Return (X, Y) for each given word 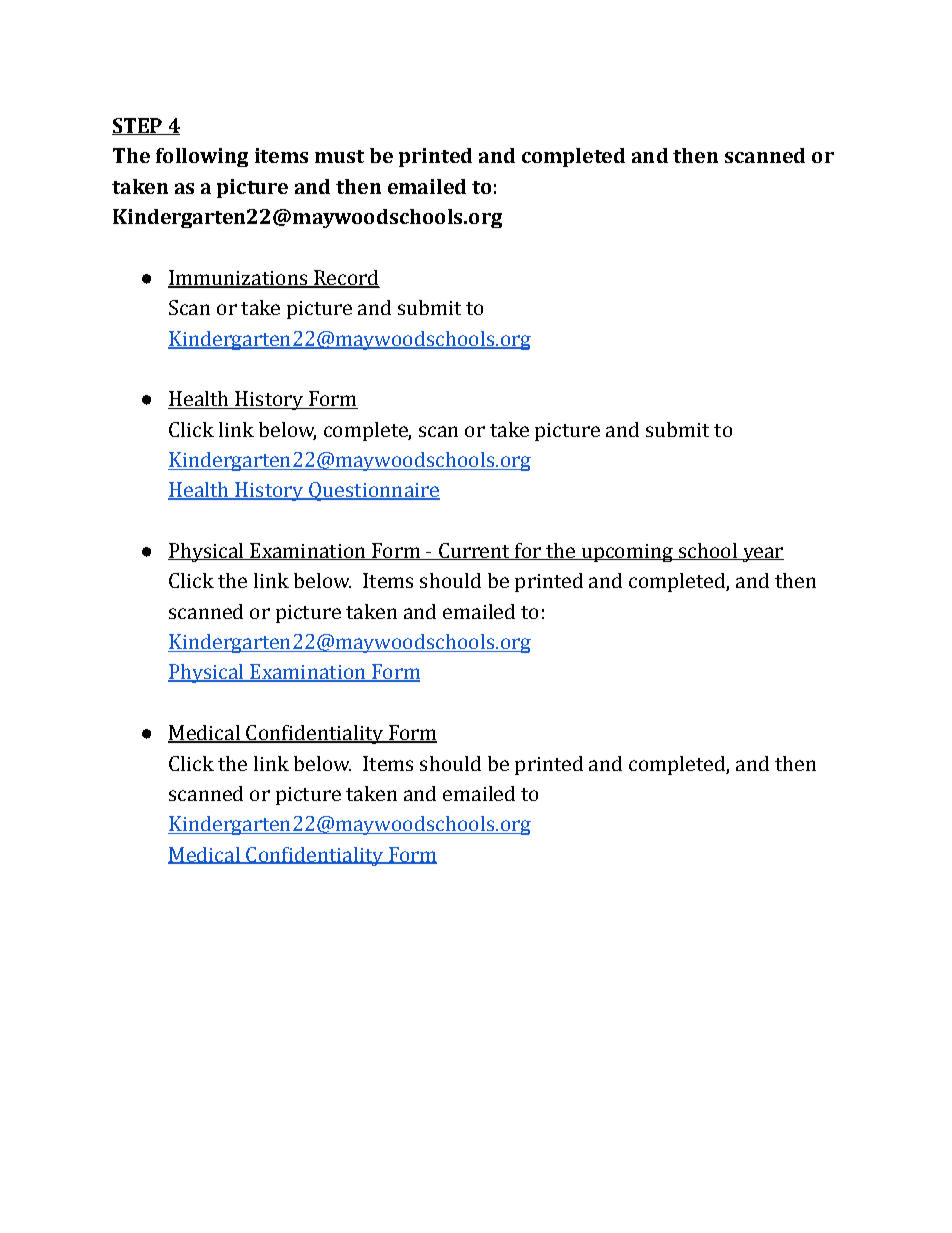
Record (345, 278)
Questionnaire (373, 491)
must (339, 156)
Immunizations (239, 278)
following (202, 157)
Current (474, 551)
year (762, 554)
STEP (138, 126)
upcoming (627, 553)
